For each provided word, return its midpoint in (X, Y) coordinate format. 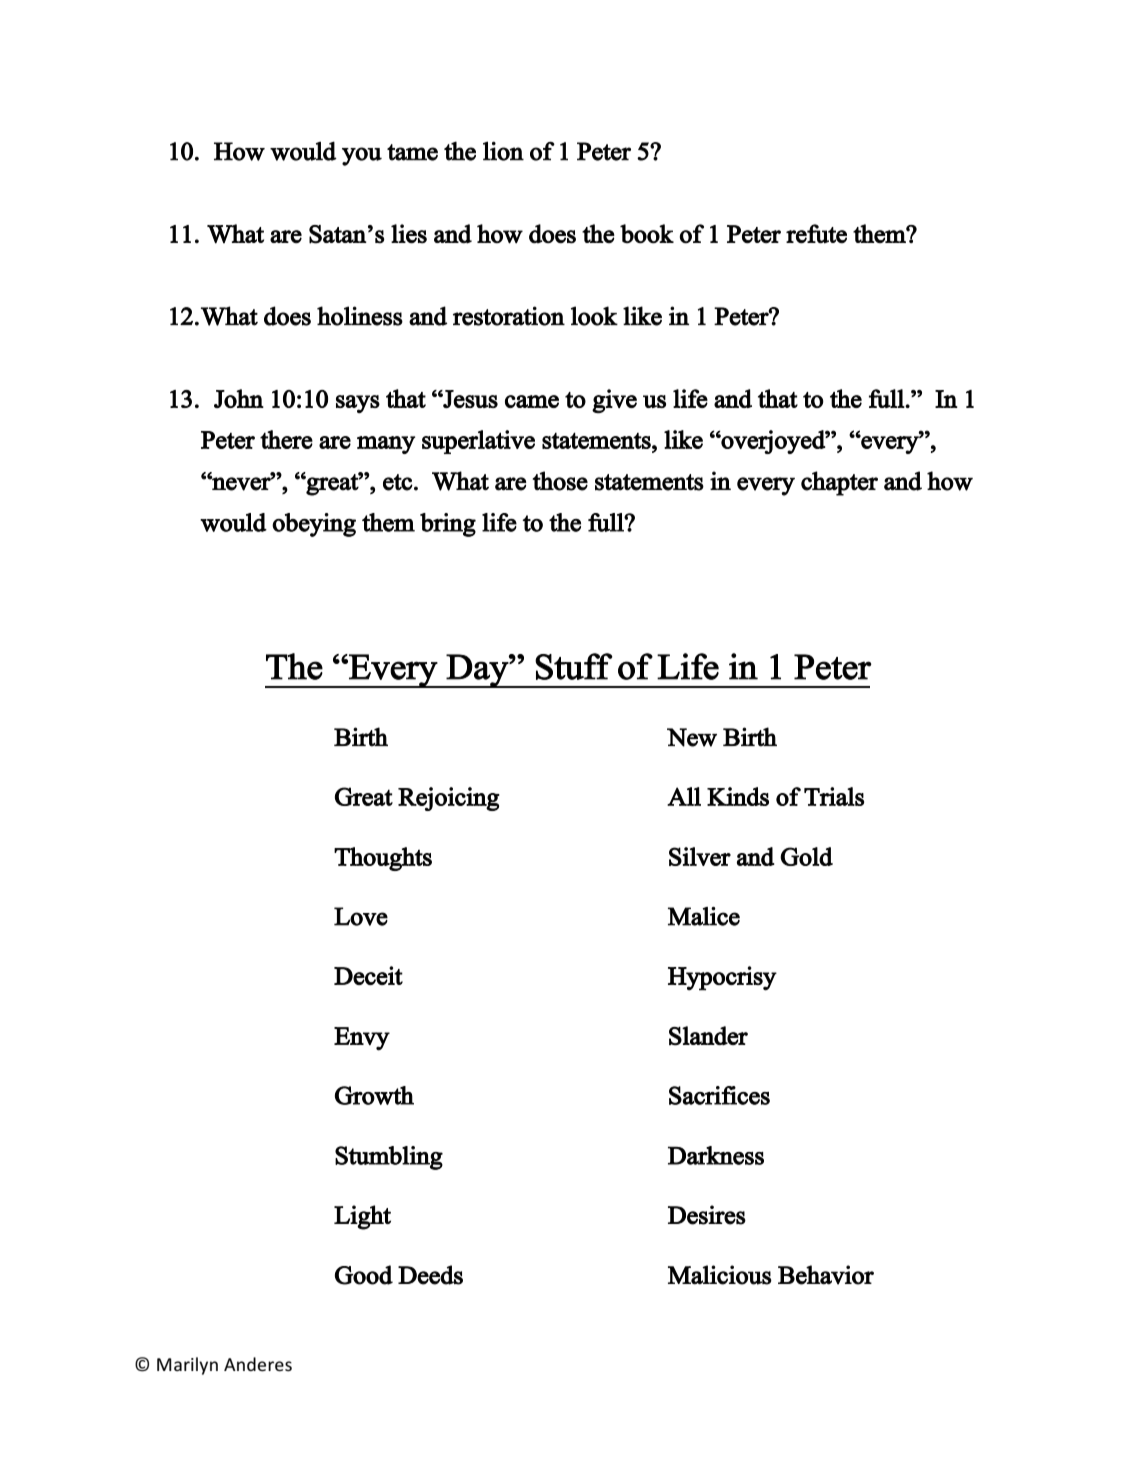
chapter (839, 483)
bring (448, 525)
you (362, 156)
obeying (314, 525)
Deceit (368, 975)
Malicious (720, 1275)
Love (361, 916)
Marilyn (187, 1366)
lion (503, 151)
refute (816, 234)
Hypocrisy (722, 978)
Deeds (430, 1275)
